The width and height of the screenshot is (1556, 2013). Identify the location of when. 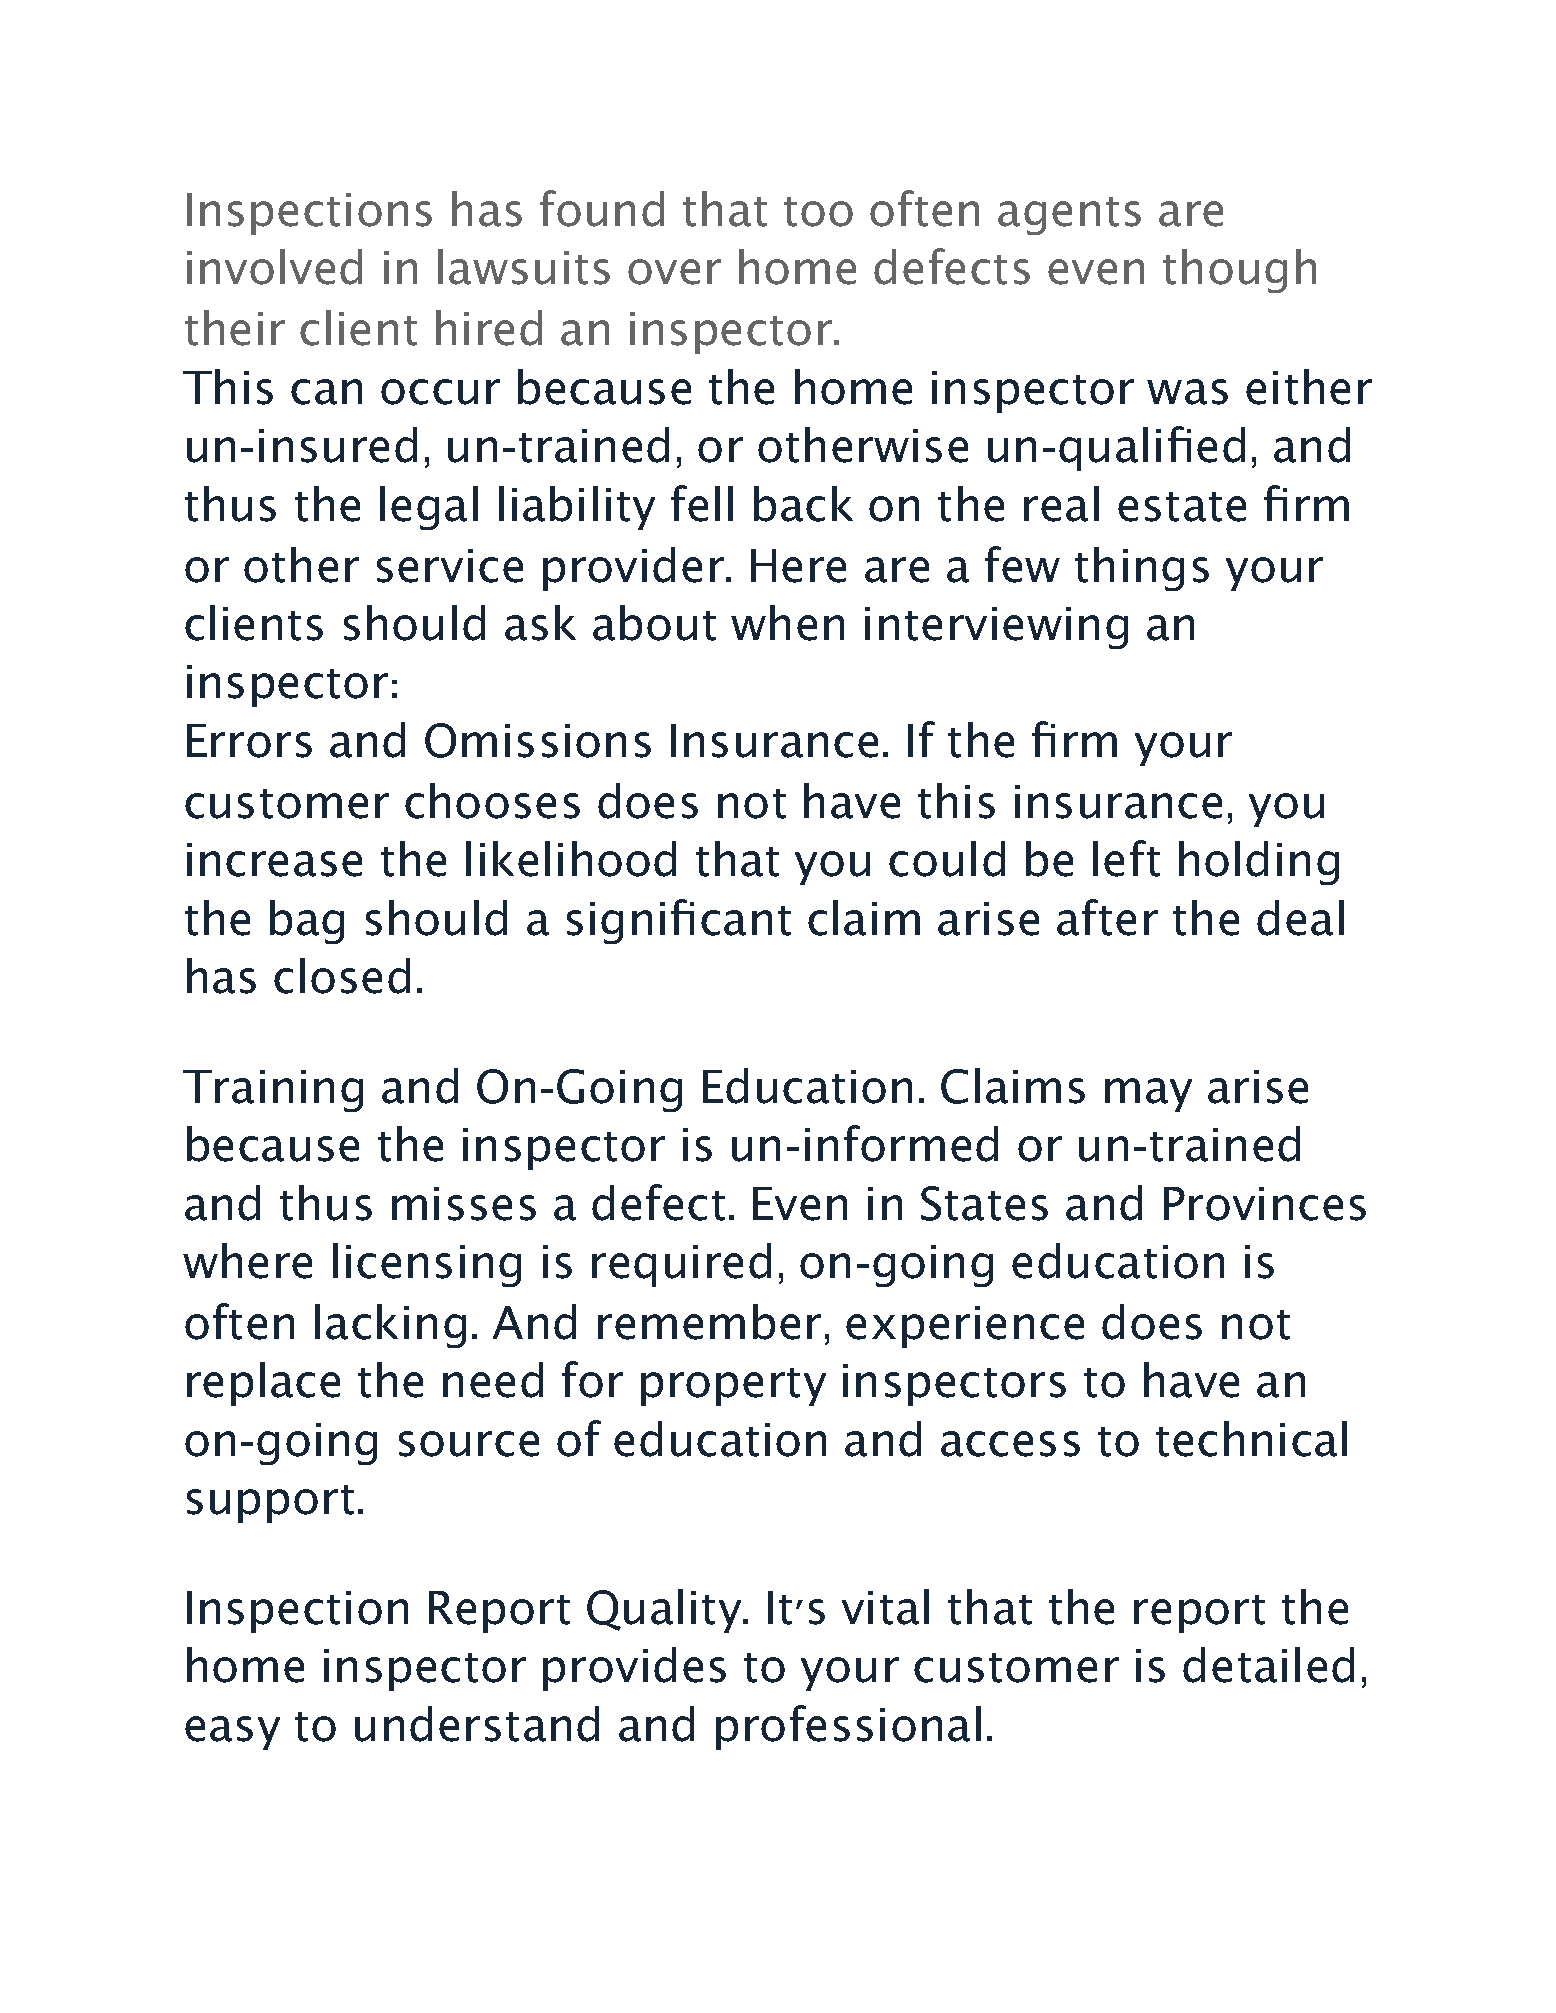
(787, 623).
